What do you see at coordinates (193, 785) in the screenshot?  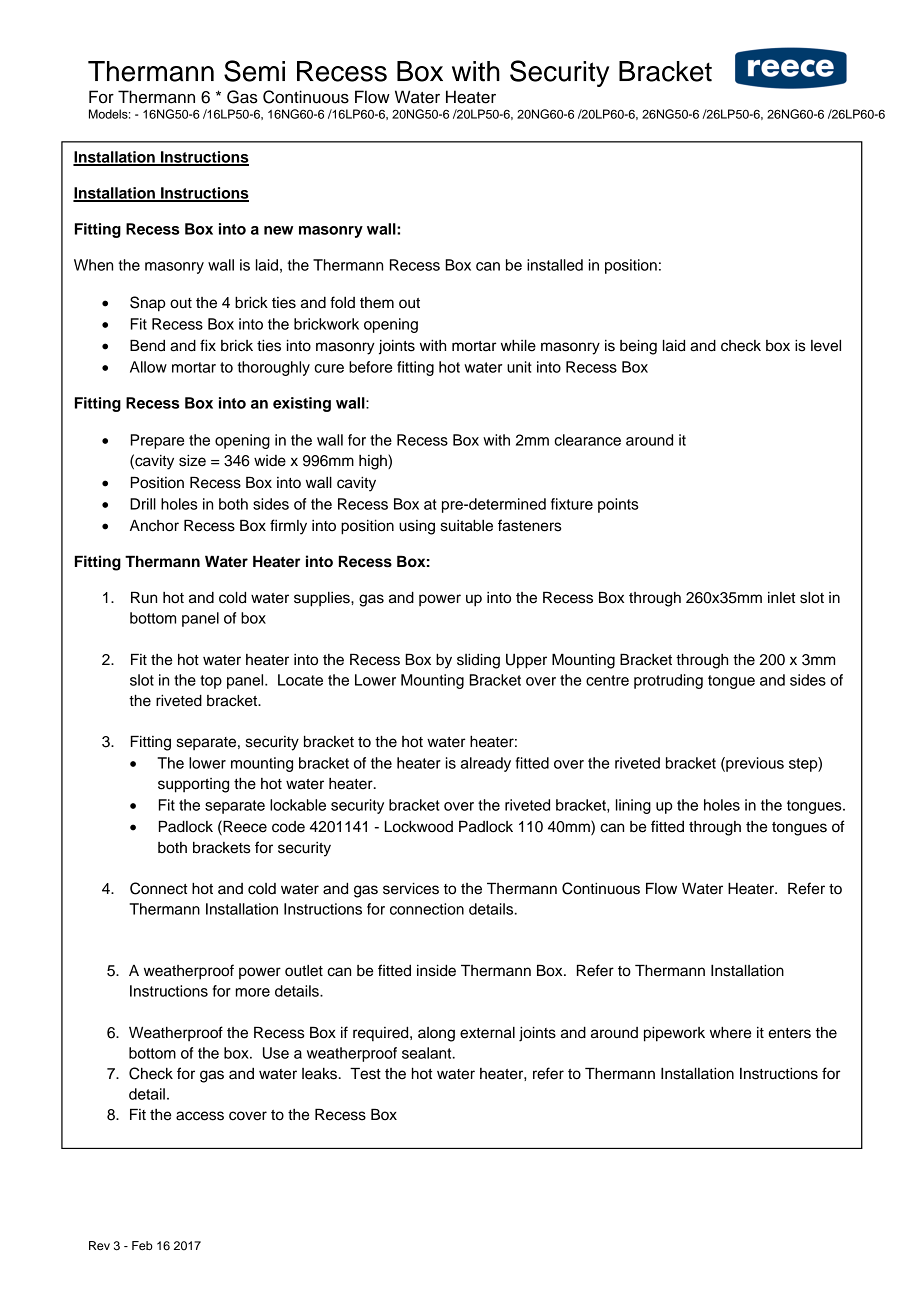 I see `supporting` at bounding box center [193, 785].
